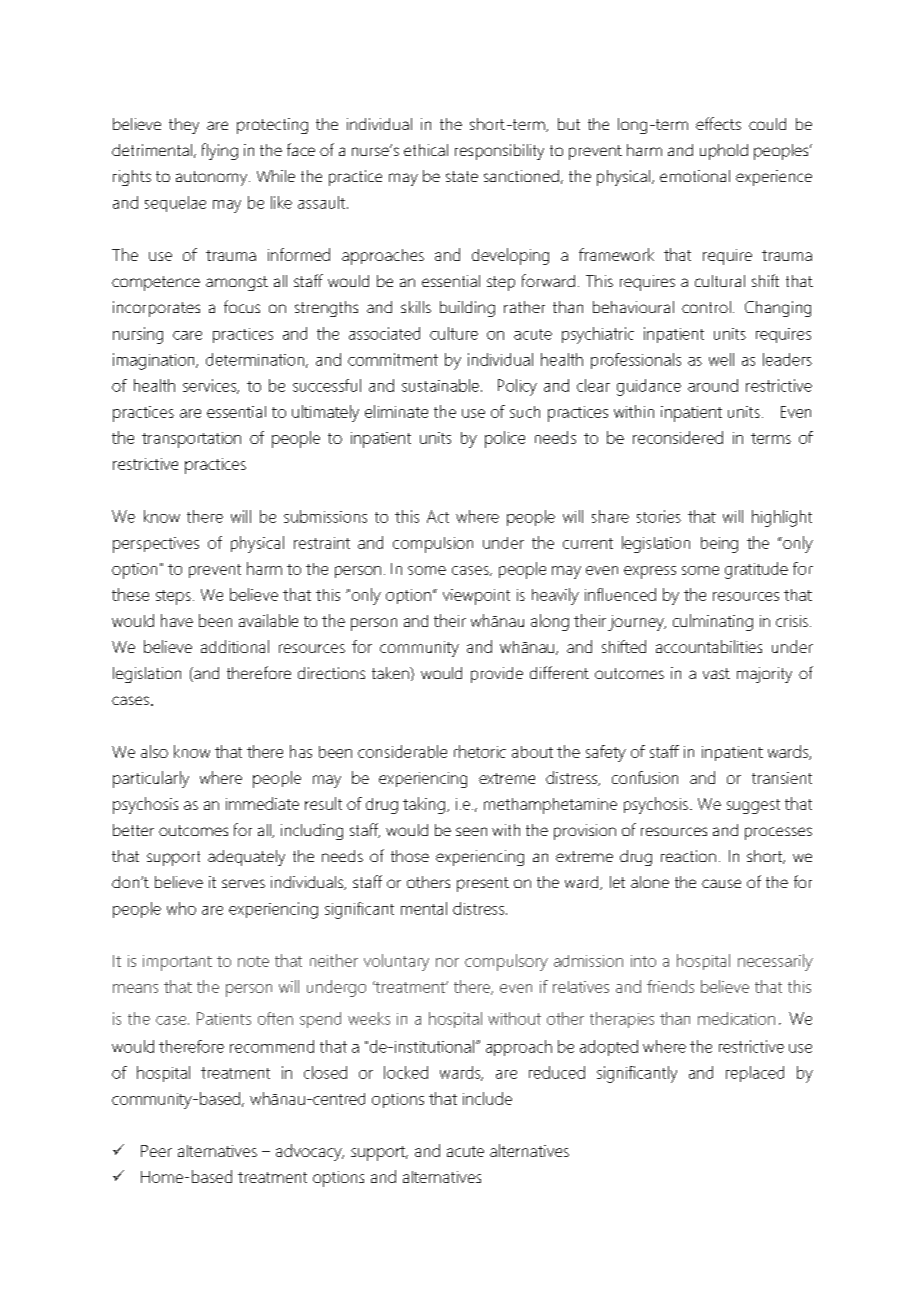 The width and height of the document is (924, 1308). Describe the element at coordinates (724, 152) in the document. I see `uphold` at that location.
